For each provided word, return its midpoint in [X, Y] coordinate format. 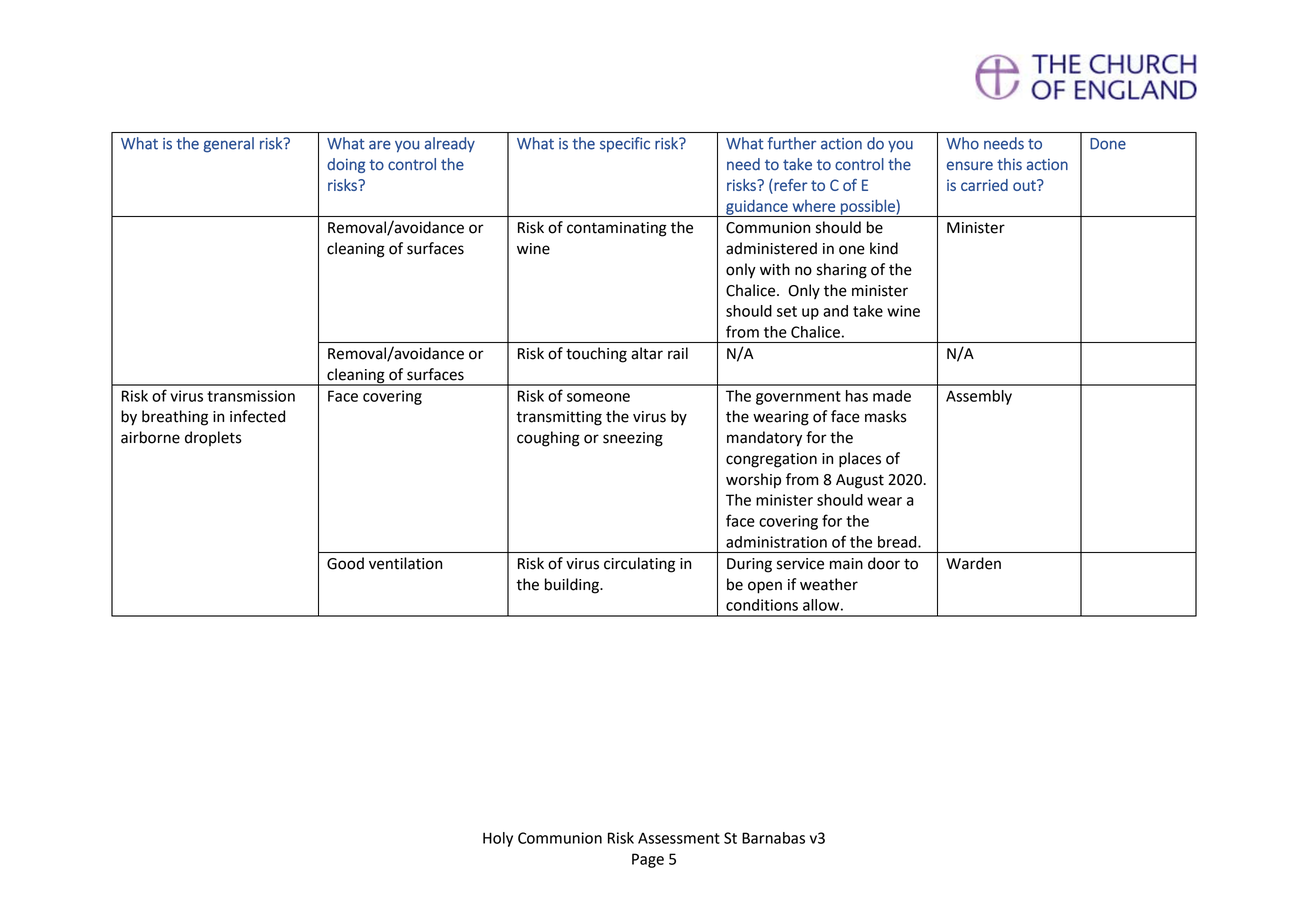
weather [829, 584]
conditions [762, 605]
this [1009, 164]
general [229, 145]
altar [647, 353]
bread [898, 542]
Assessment [679, 838]
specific [625, 144]
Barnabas [773, 838]
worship [753, 481]
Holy [498, 839]
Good [345, 563]
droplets [213, 438]
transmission [251, 396]
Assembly [979, 397]
